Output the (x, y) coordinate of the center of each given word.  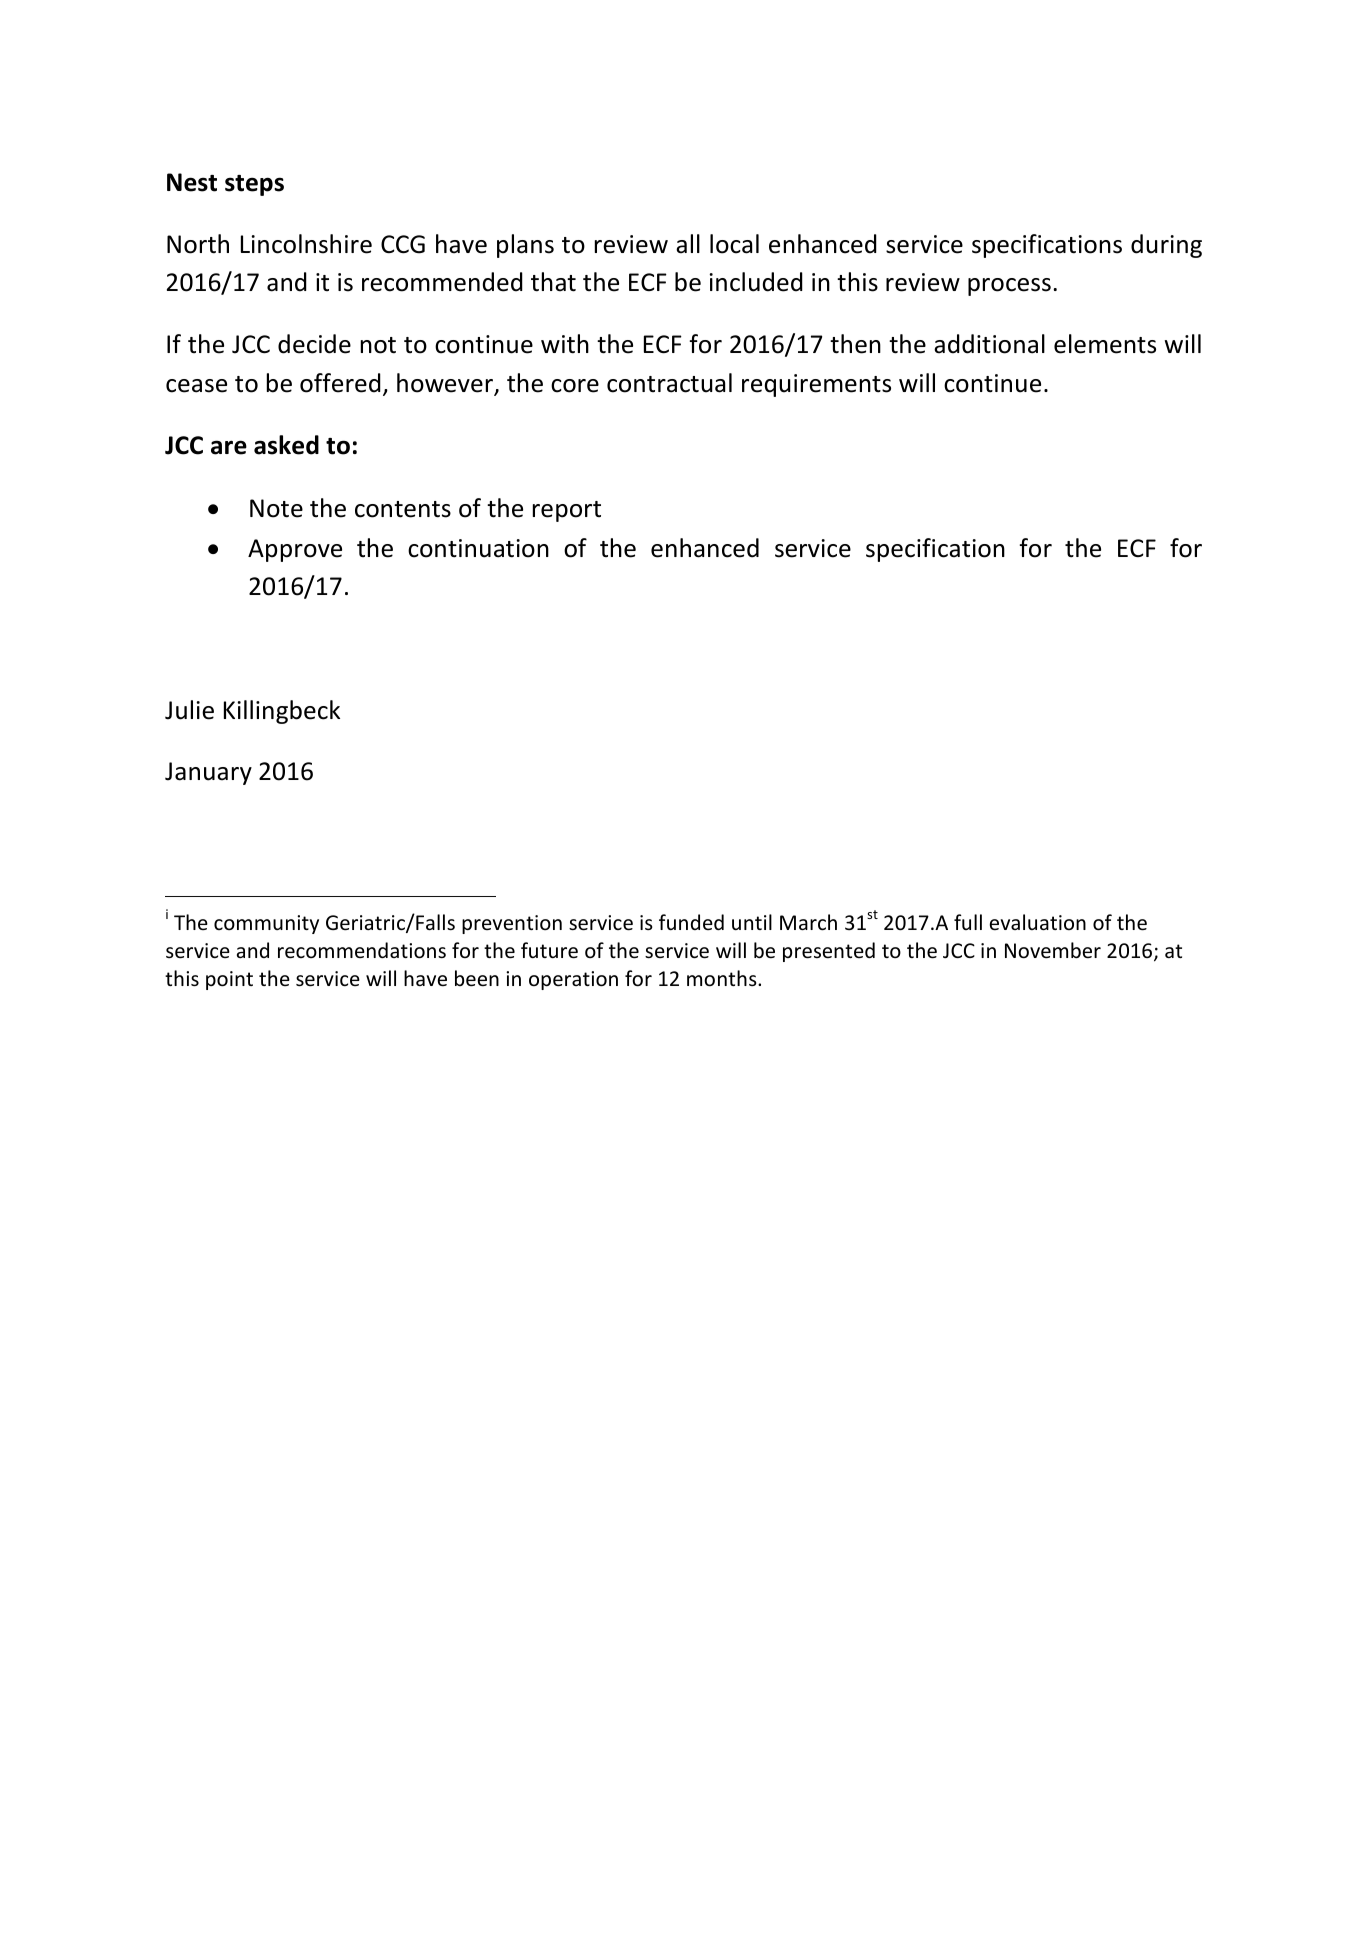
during (1166, 246)
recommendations (362, 950)
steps (254, 185)
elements (1105, 344)
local (734, 244)
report (567, 511)
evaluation (1038, 922)
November (1053, 950)
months (723, 978)
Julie (189, 710)
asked (286, 445)
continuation (478, 548)
